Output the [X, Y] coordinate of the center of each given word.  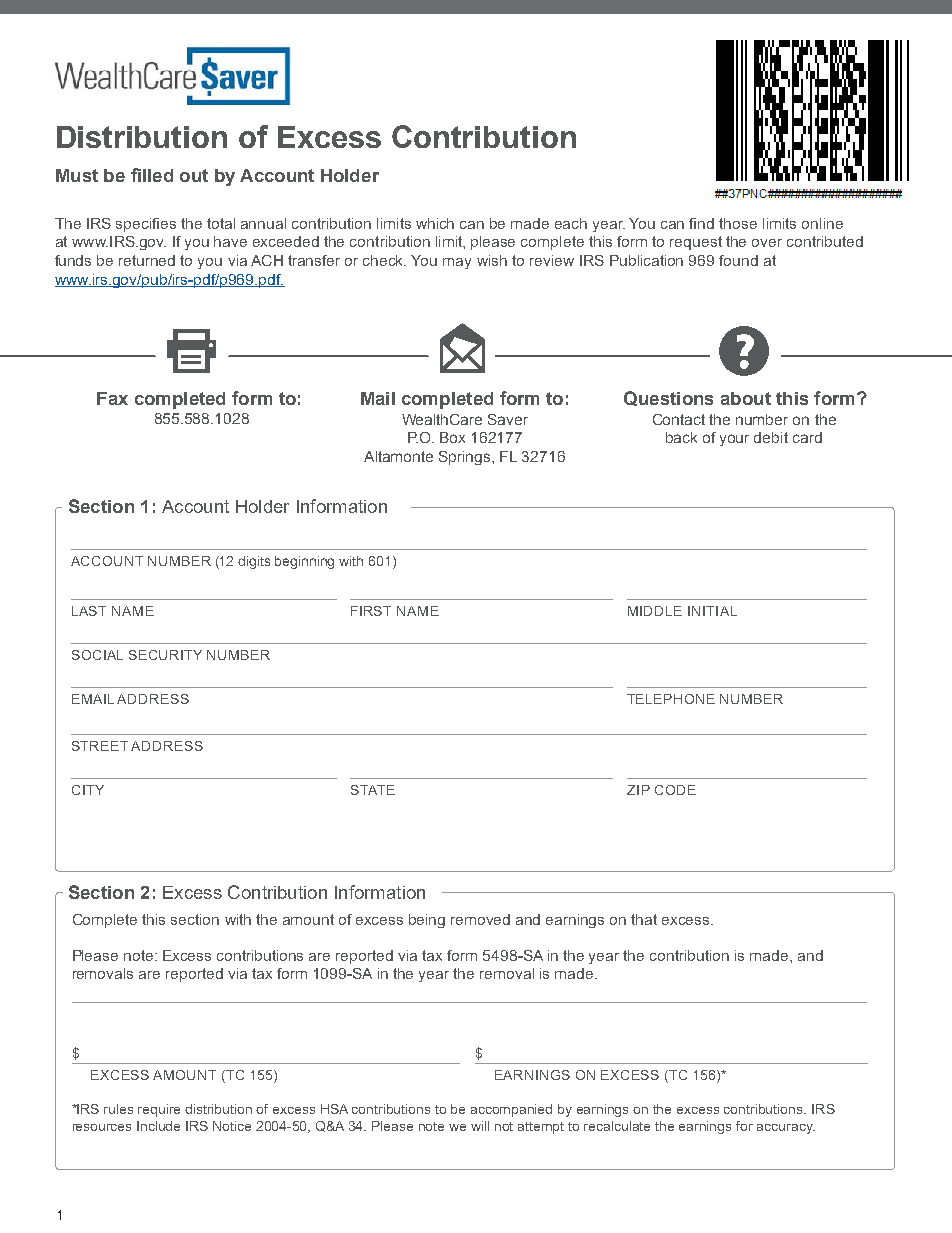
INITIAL [712, 611]
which [435, 223]
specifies [146, 225]
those [738, 223]
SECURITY [165, 655]
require [159, 1110]
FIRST [371, 611]
